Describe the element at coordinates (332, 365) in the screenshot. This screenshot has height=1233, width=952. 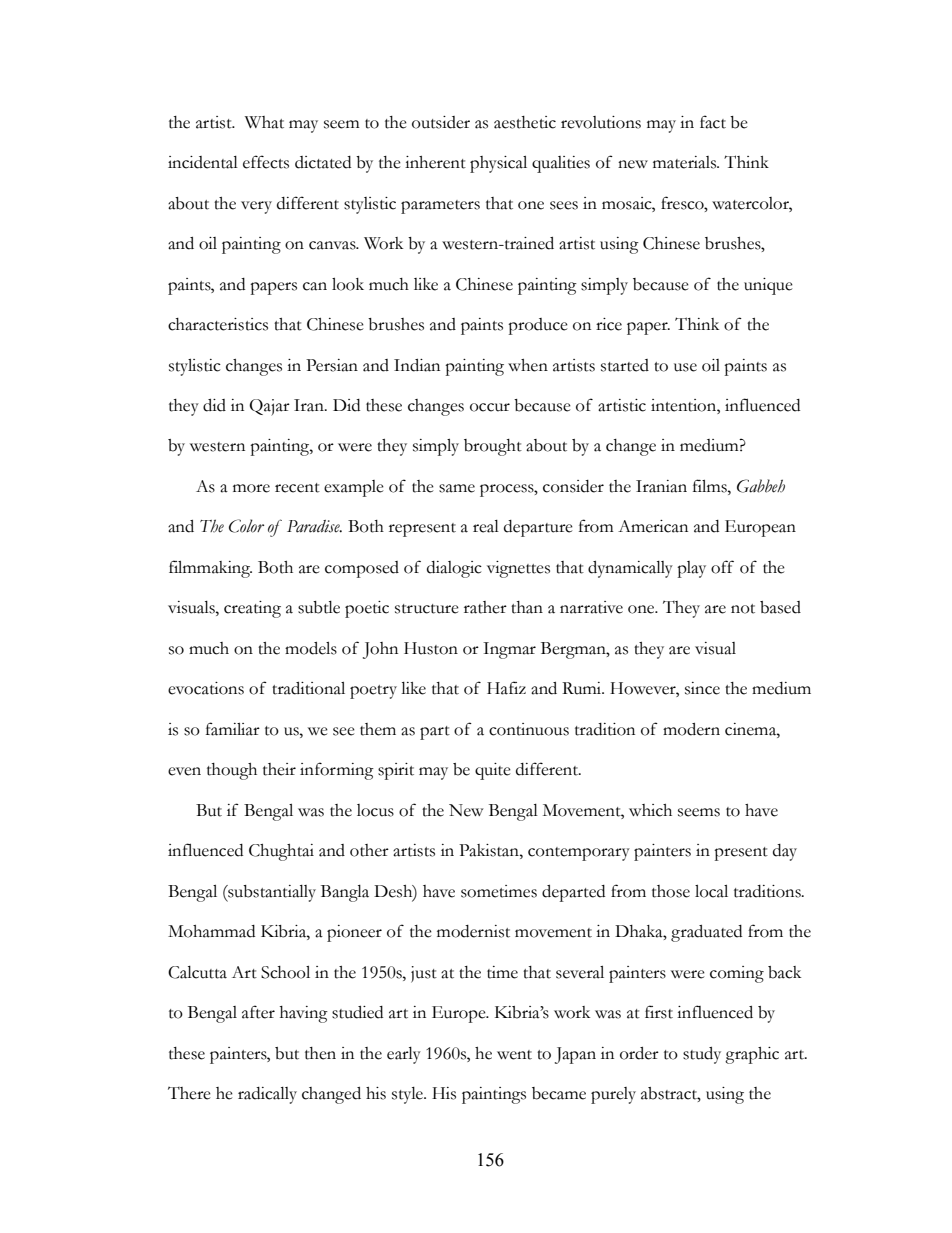
I see `Persian` at that location.
